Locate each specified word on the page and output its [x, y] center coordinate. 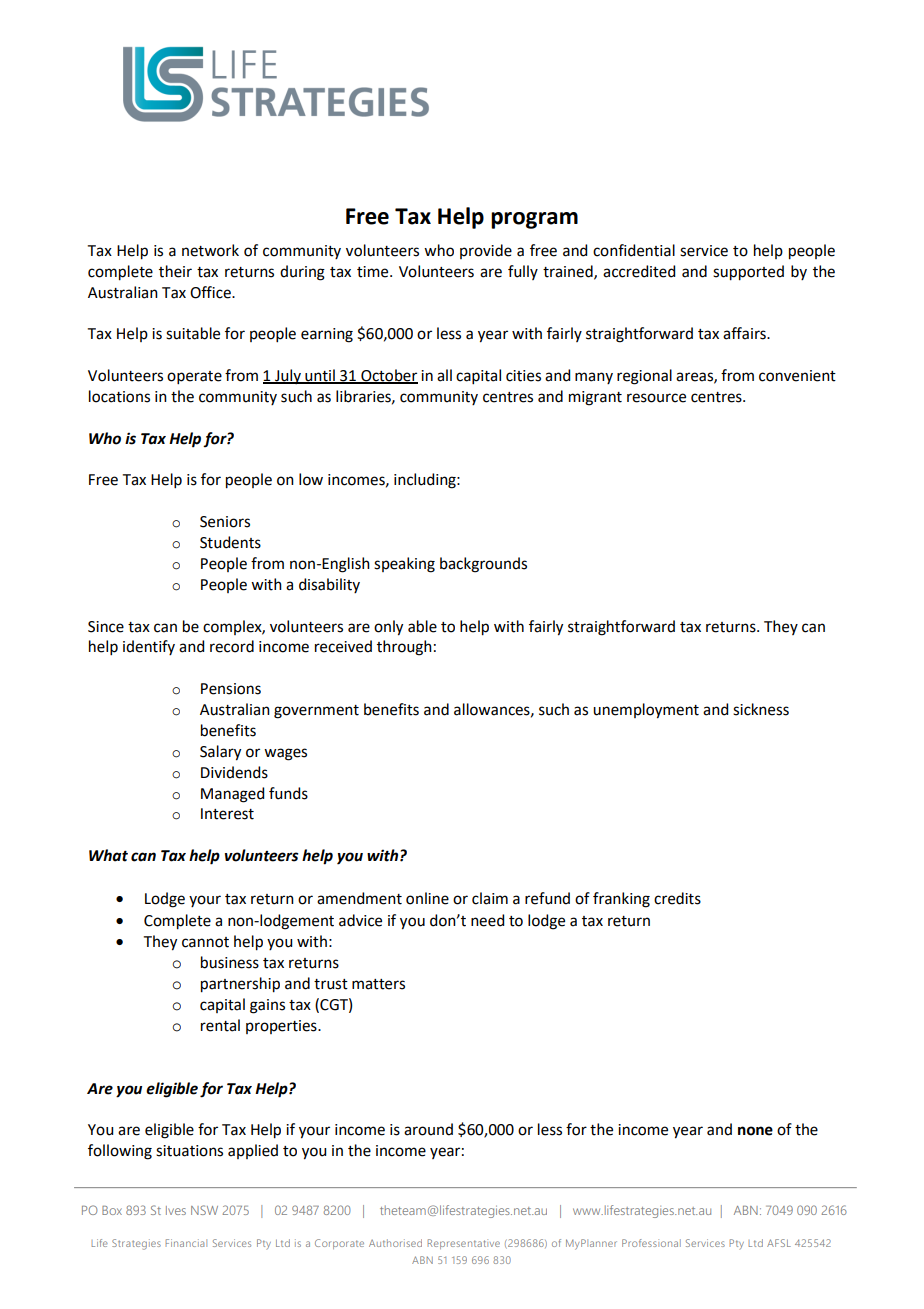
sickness [761, 709]
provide [486, 251]
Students [230, 542]
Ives [176, 1210]
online [427, 898]
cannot [205, 942]
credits [677, 898]
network [210, 250]
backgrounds [483, 565]
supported [748, 273]
